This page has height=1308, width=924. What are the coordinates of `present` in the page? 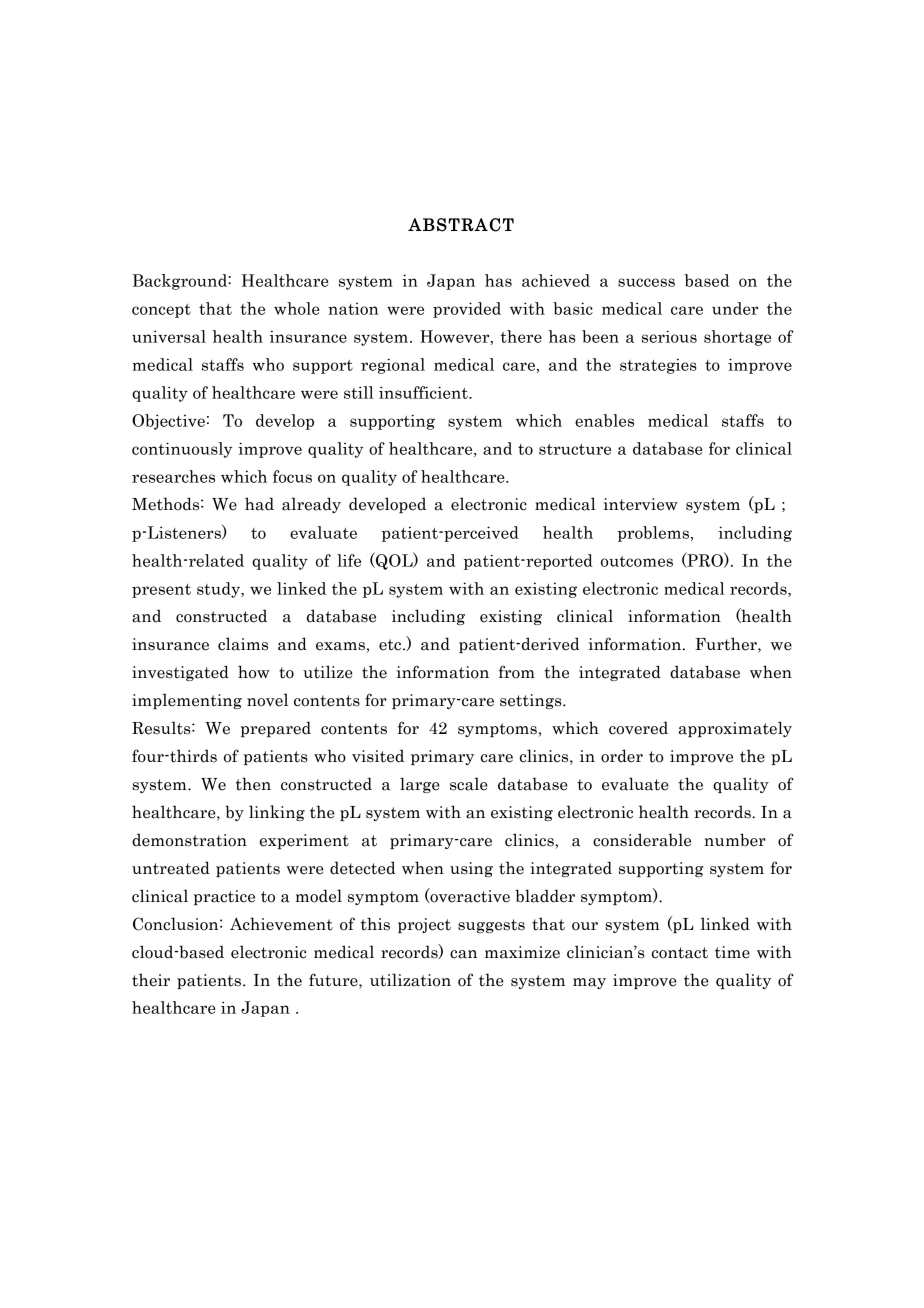 It's located at (161, 591).
